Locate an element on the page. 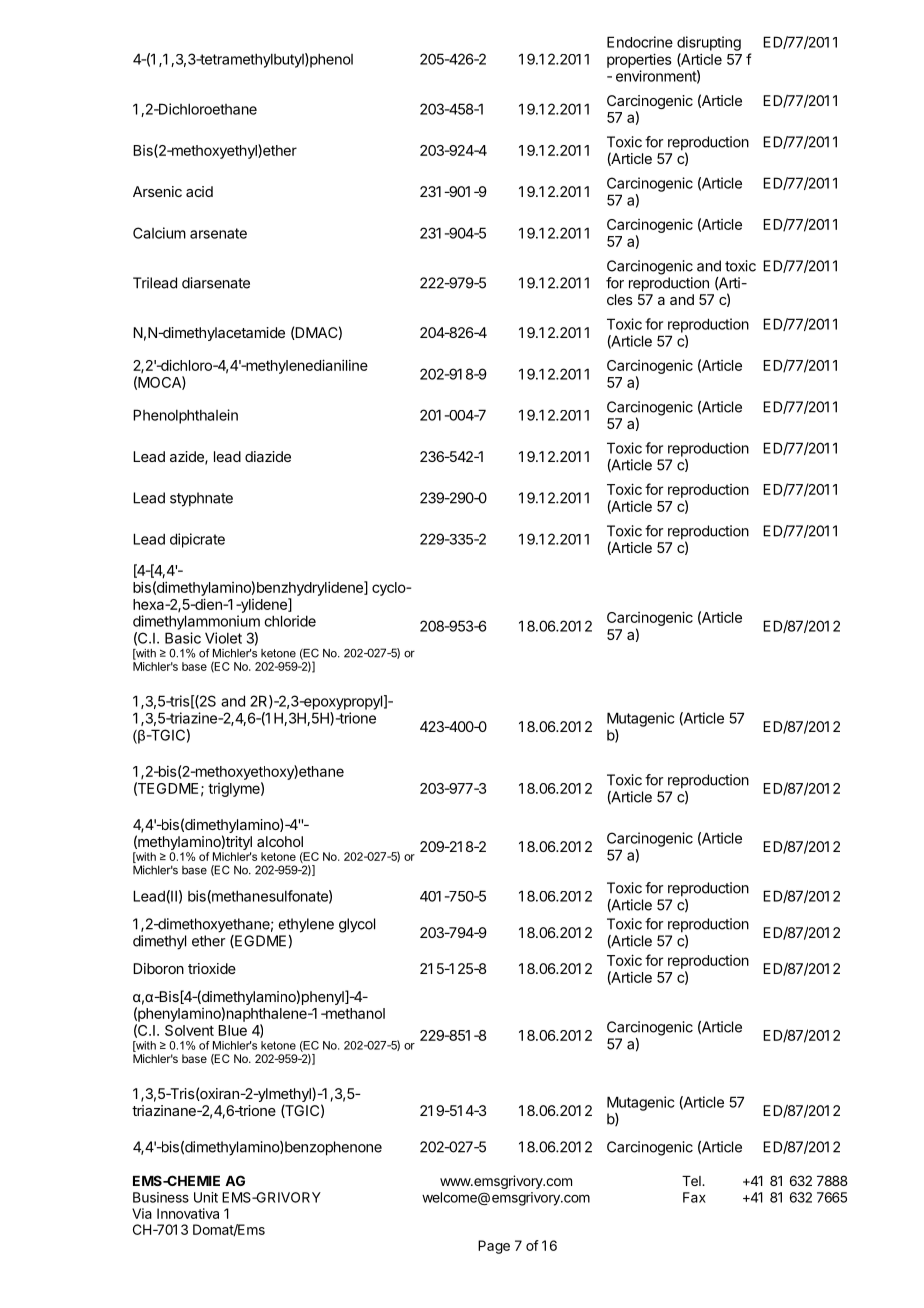  glycol is located at coordinates (357, 925).
